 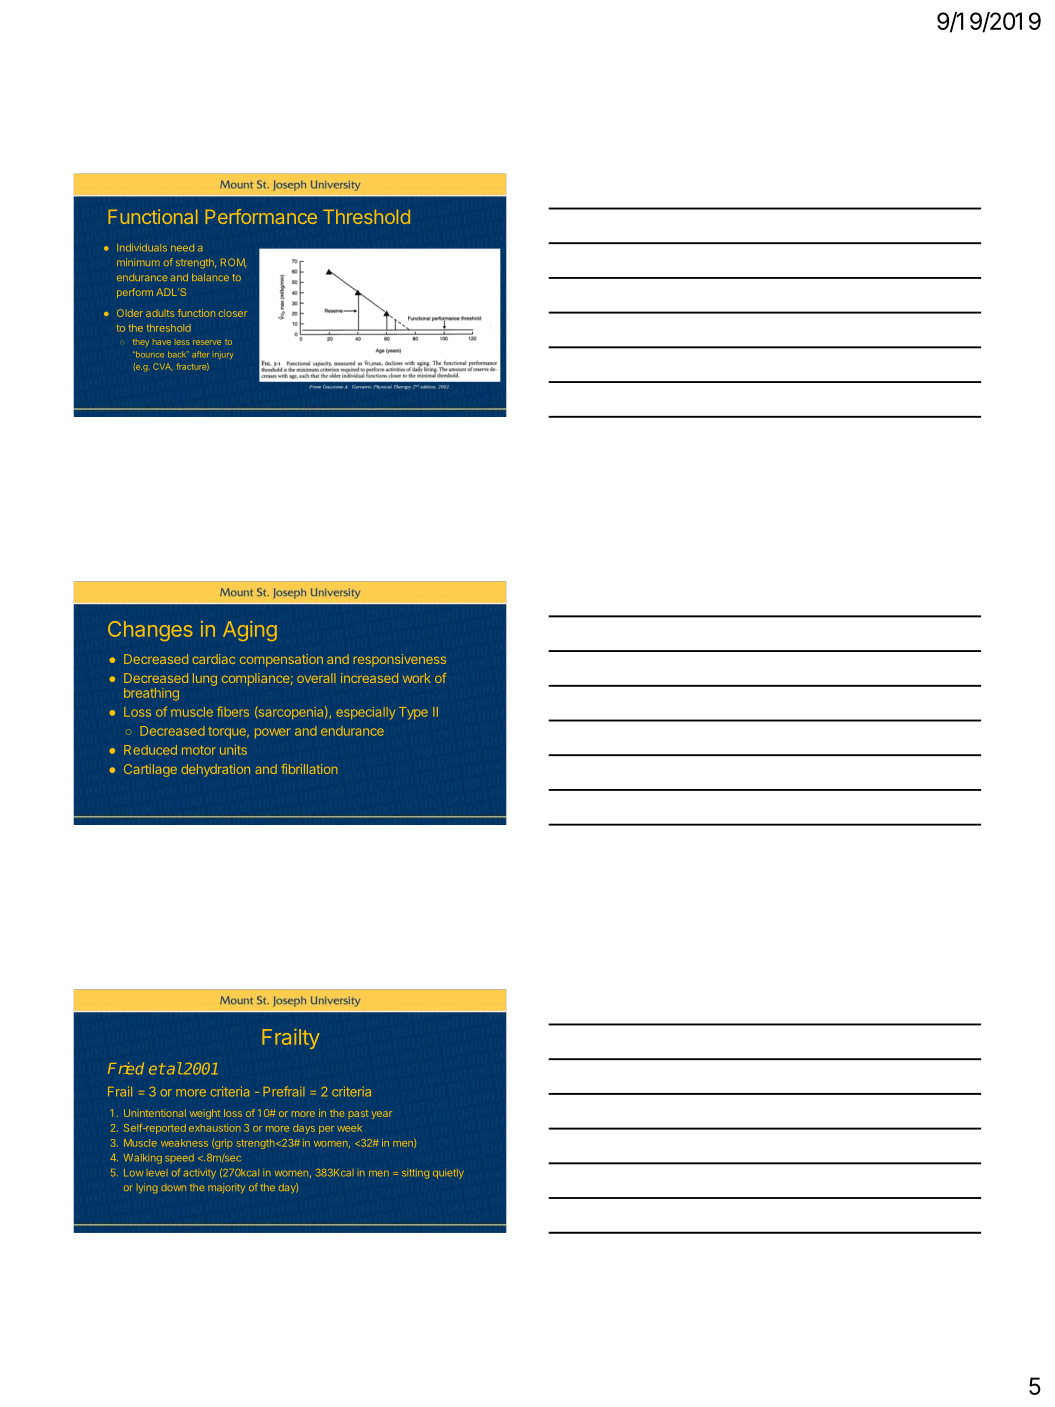 What do you see at coordinates (233, 313) in the page?
I see `closer` at bounding box center [233, 313].
